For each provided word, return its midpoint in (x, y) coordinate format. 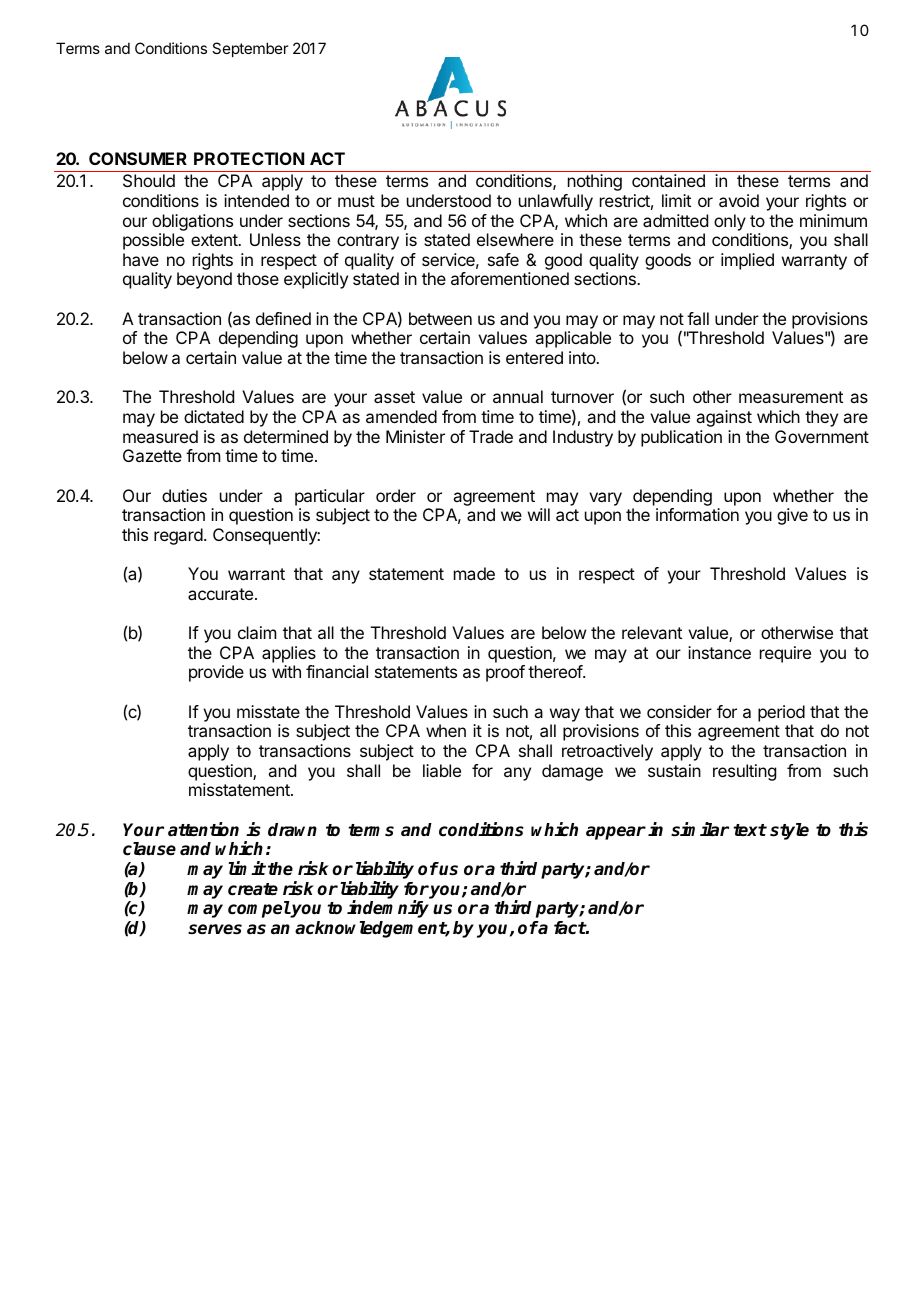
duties (184, 495)
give (792, 516)
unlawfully (556, 202)
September (250, 49)
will (539, 514)
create (253, 889)
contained (668, 180)
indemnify (388, 909)
